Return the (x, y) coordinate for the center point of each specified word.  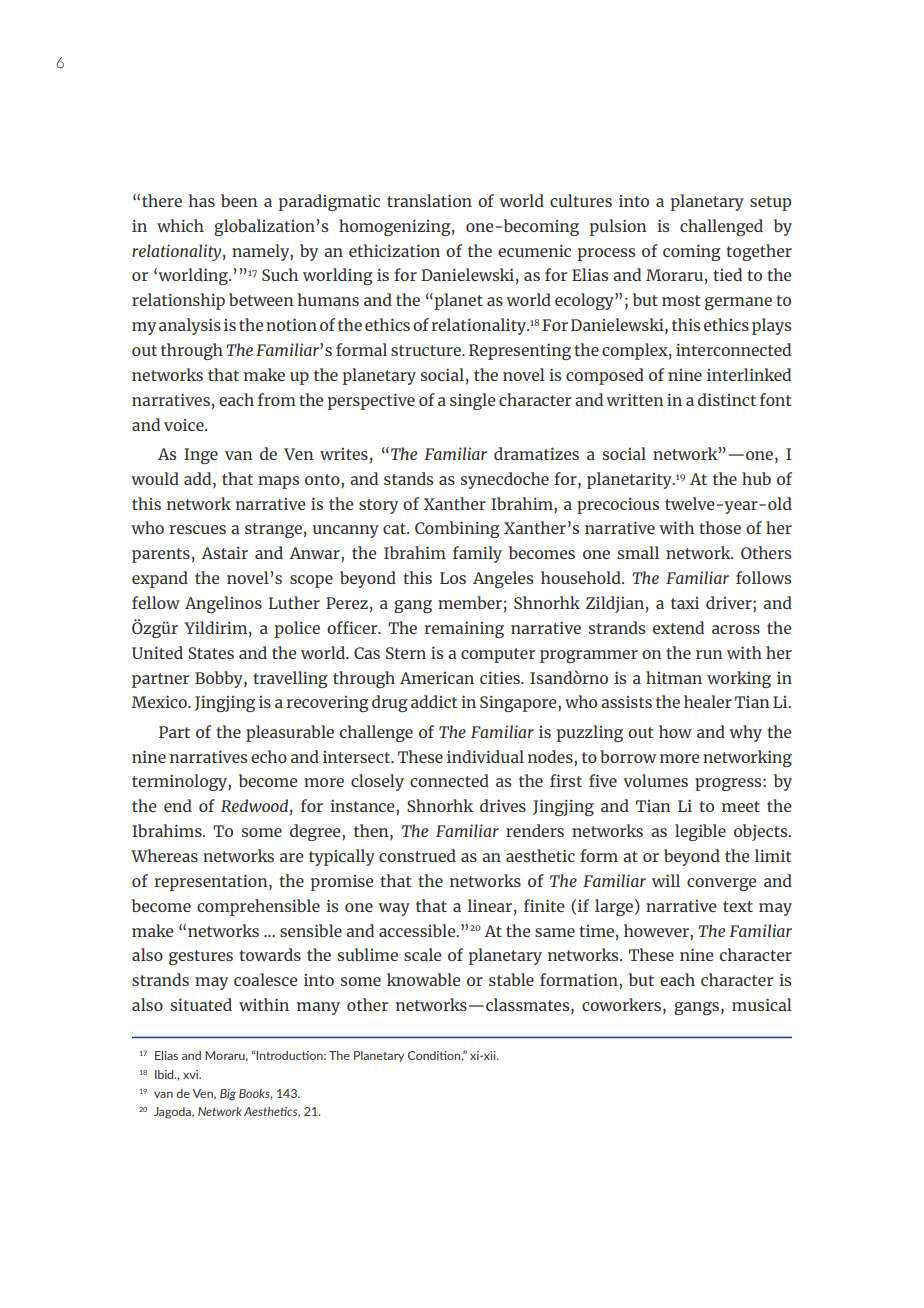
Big (228, 1095)
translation (429, 200)
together (759, 252)
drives (503, 805)
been (239, 200)
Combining (457, 529)
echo (269, 756)
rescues (197, 529)
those (720, 527)
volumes (655, 780)
